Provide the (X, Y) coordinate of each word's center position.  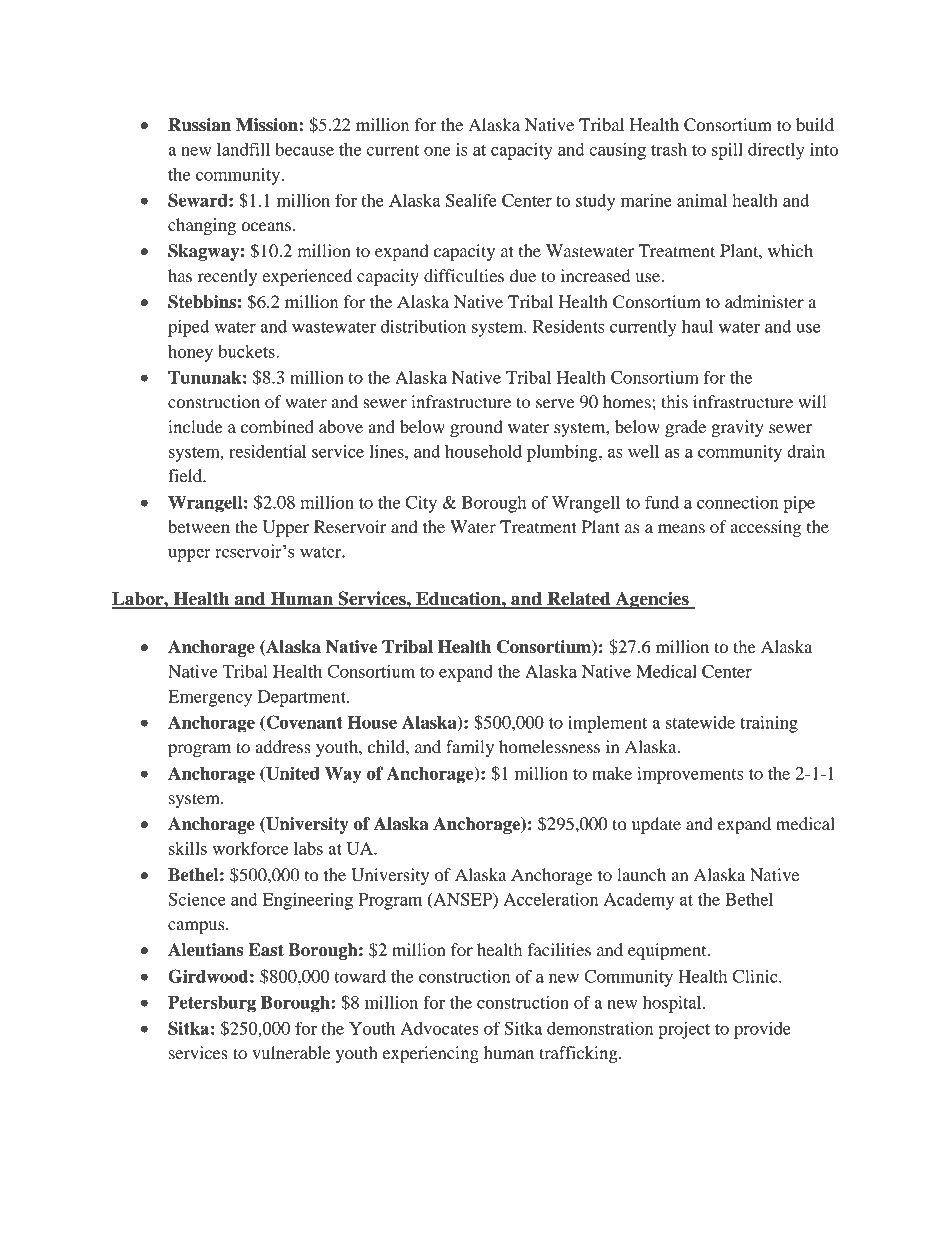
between (199, 526)
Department (303, 698)
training (769, 724)
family (470, 748)
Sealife (471, 200)
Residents (568, 326)
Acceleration (550, 899)
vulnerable (291, 1052)
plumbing (563, 453)
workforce (250, 848)
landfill (243, 149)
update (656, 825)
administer (764, 301)
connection (737, 502)
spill (727, 151)
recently (227, 277)
